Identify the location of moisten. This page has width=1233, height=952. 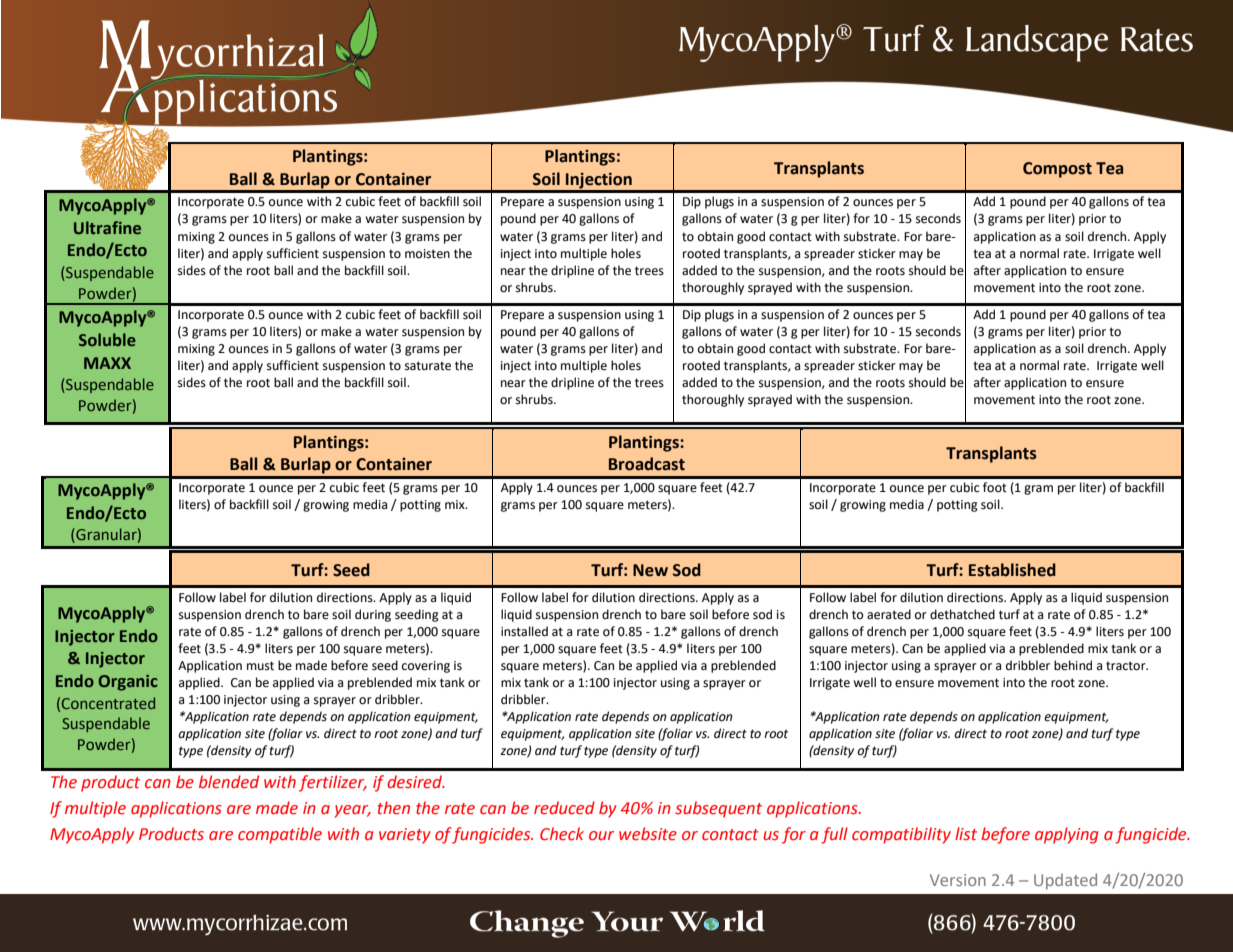
(427, 254).
